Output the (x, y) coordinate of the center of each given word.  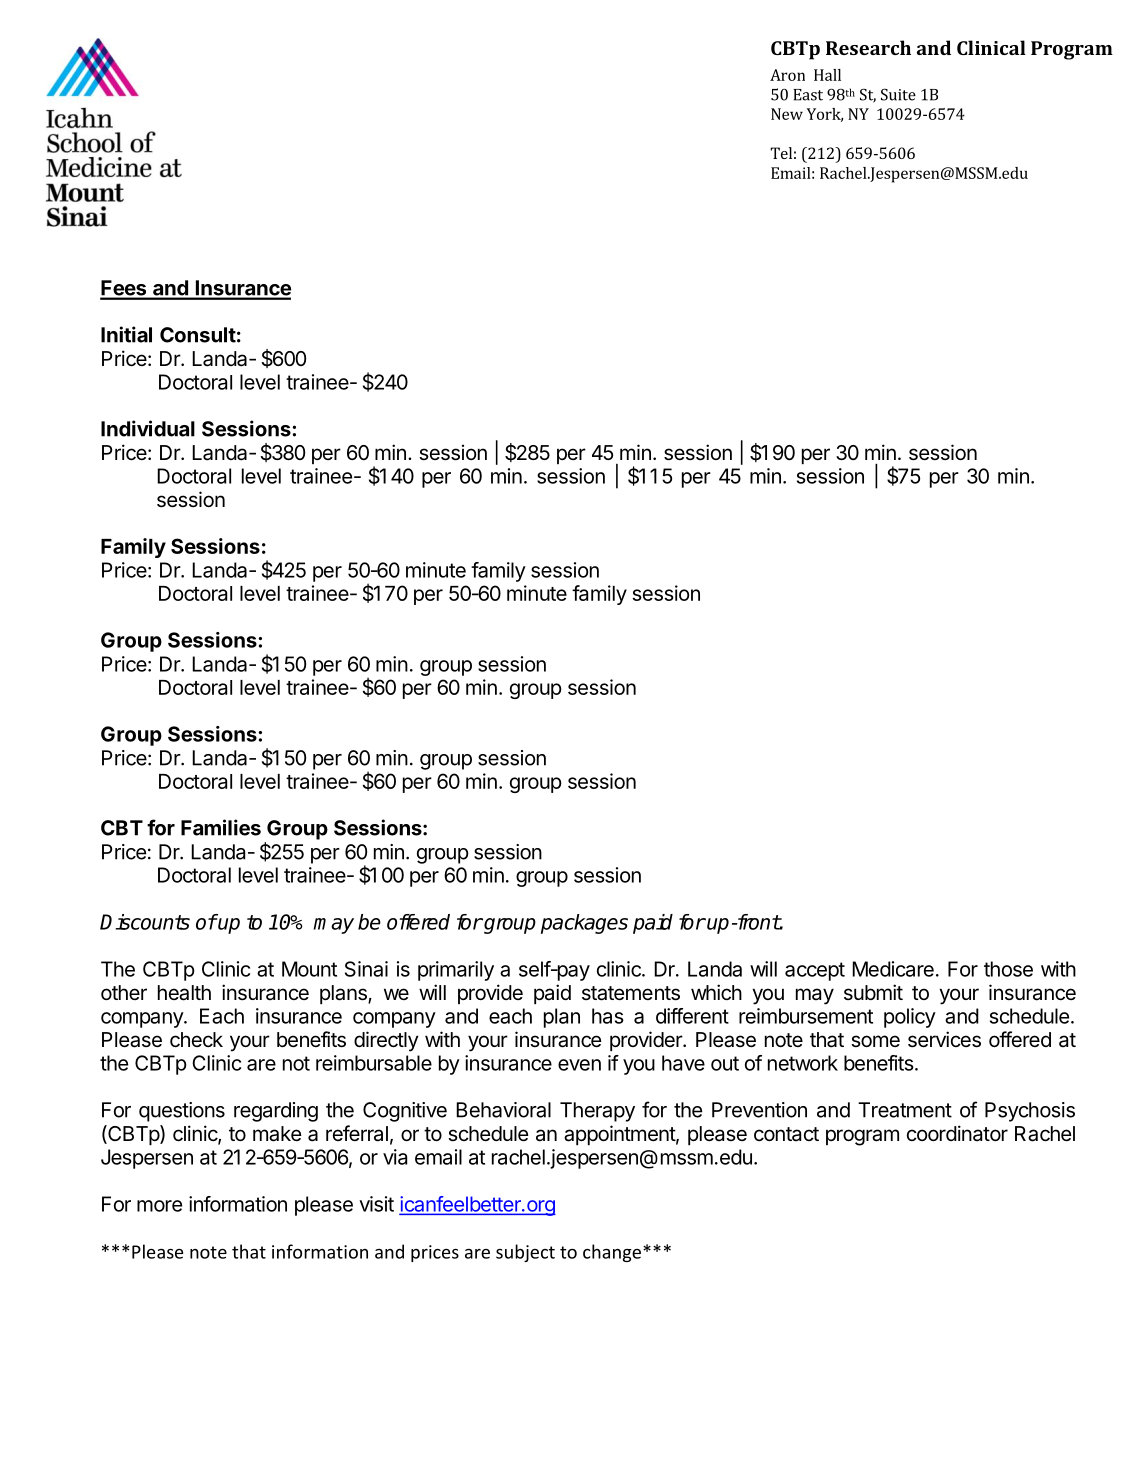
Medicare (893, 969)
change (612, 1253)
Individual (148, 428)
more (159, 1206)
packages (584, 924)
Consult (198, 335)
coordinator (957, 1133)
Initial (126, 334)
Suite (898, 94)
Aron (787, 75)
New (787, 114)
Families (221, 827)
